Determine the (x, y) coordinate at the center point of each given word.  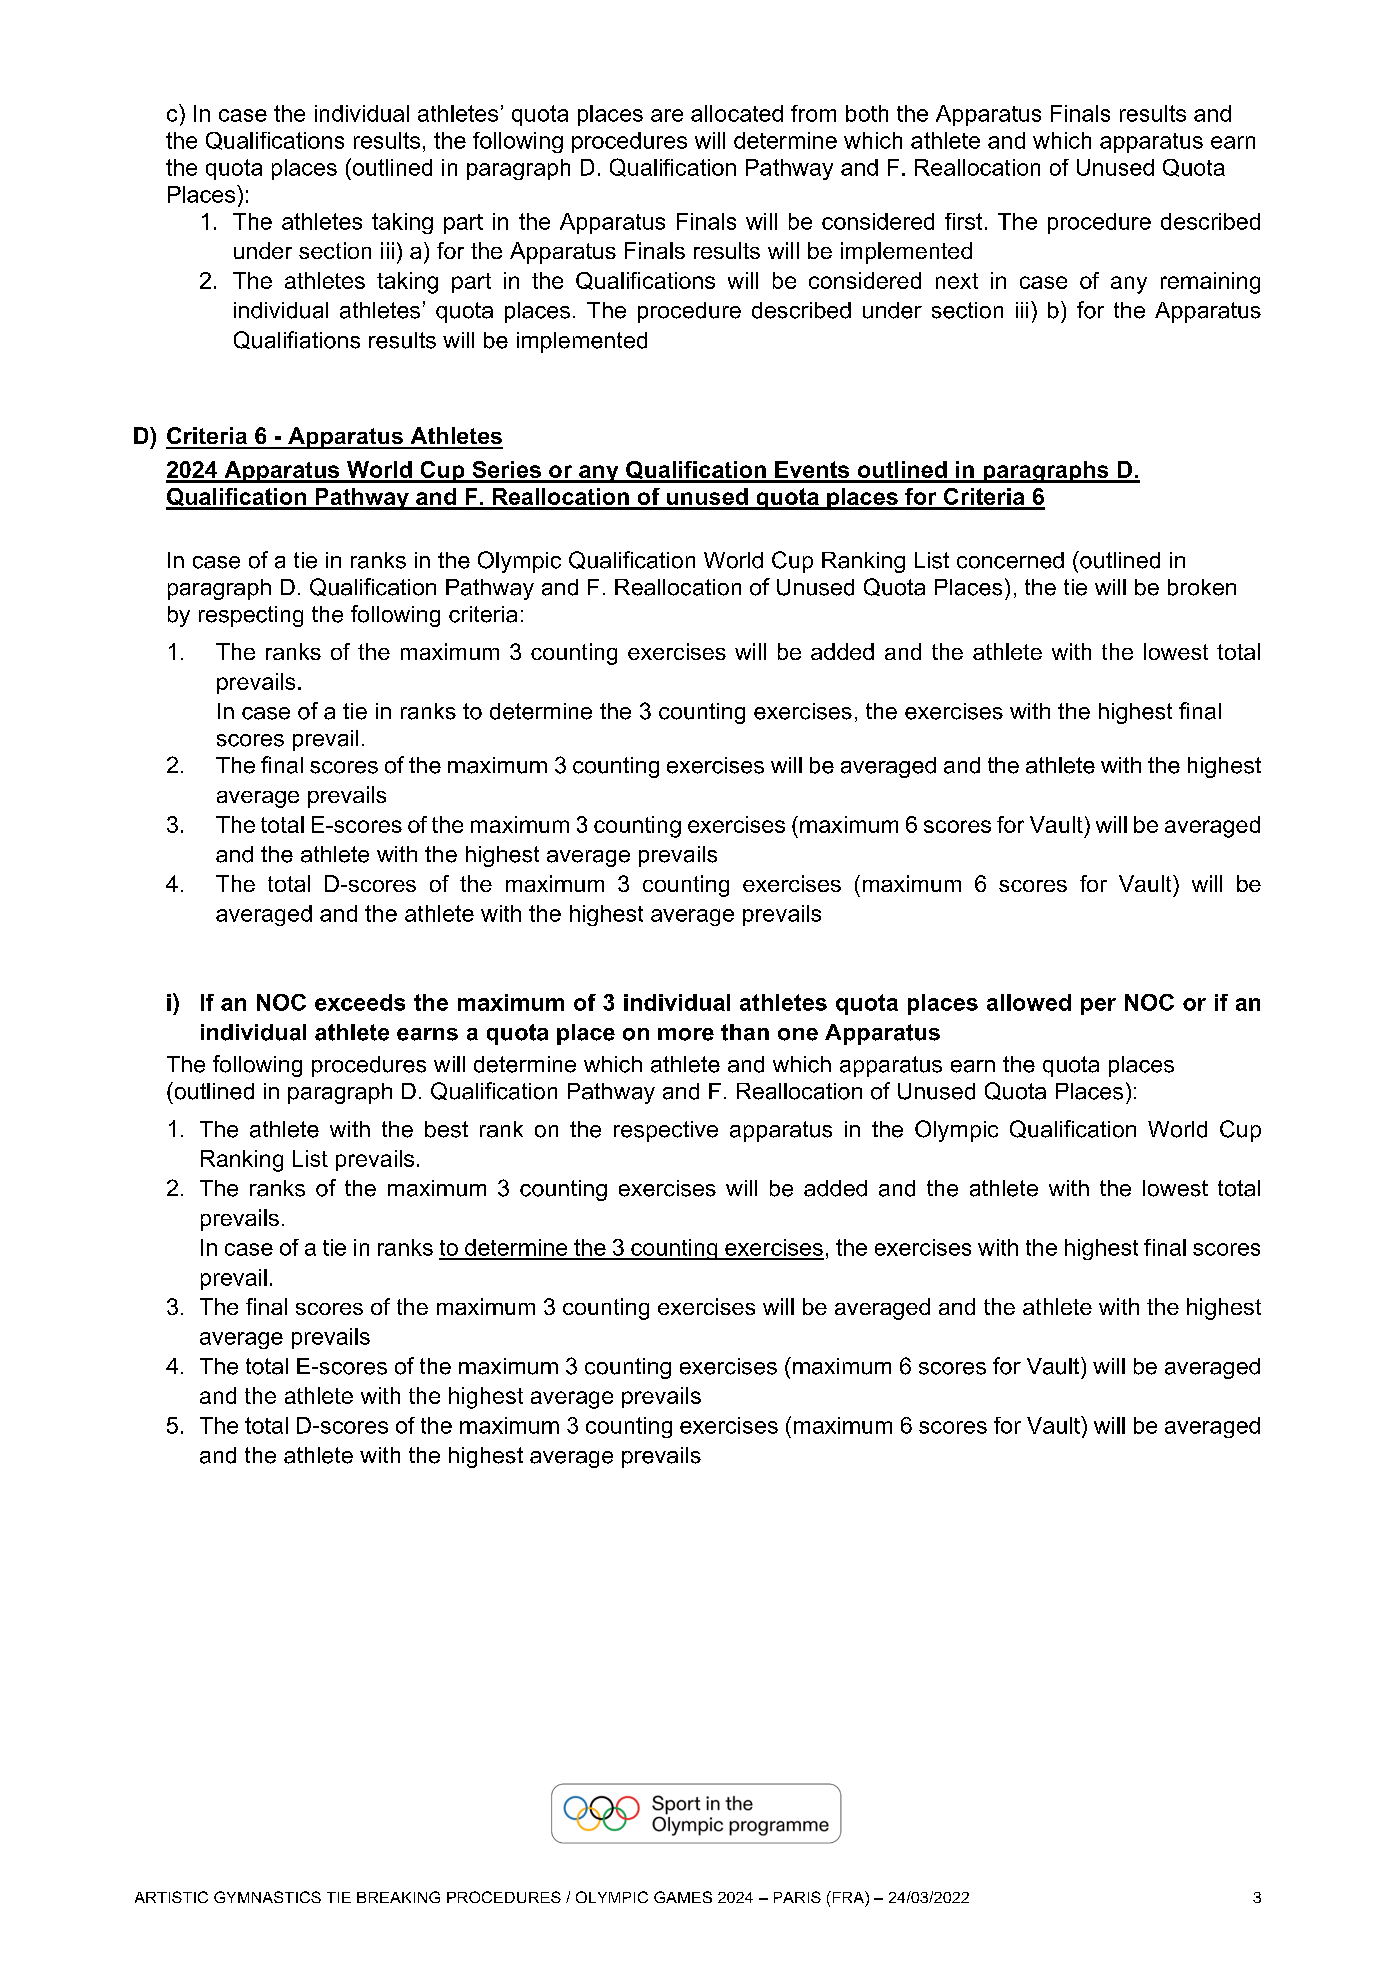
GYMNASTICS (267, 1897)
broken (1202, 587)
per (1098, 1006)
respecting (251, 616)
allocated (737, 113)
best (446, 1129)
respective (666, 1131)
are (667, 115)
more (686, 1034)
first (963, 221)
